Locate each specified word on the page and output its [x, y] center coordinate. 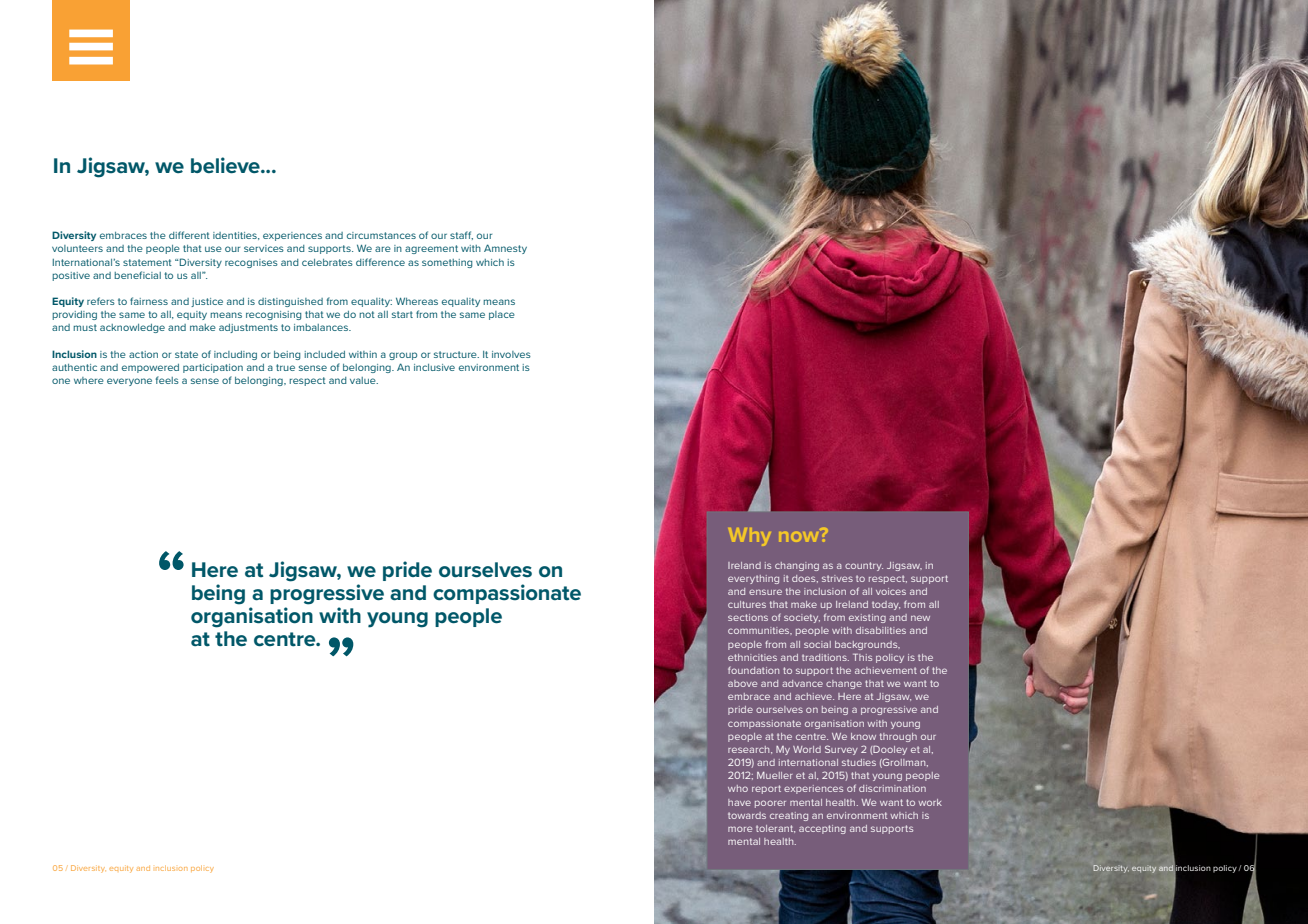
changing [797, 566]
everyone [129, 382]
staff [461, 235]
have [739, 802]
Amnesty [505, 249]
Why [749, 537]
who [738, 788]
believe [226, 165]
